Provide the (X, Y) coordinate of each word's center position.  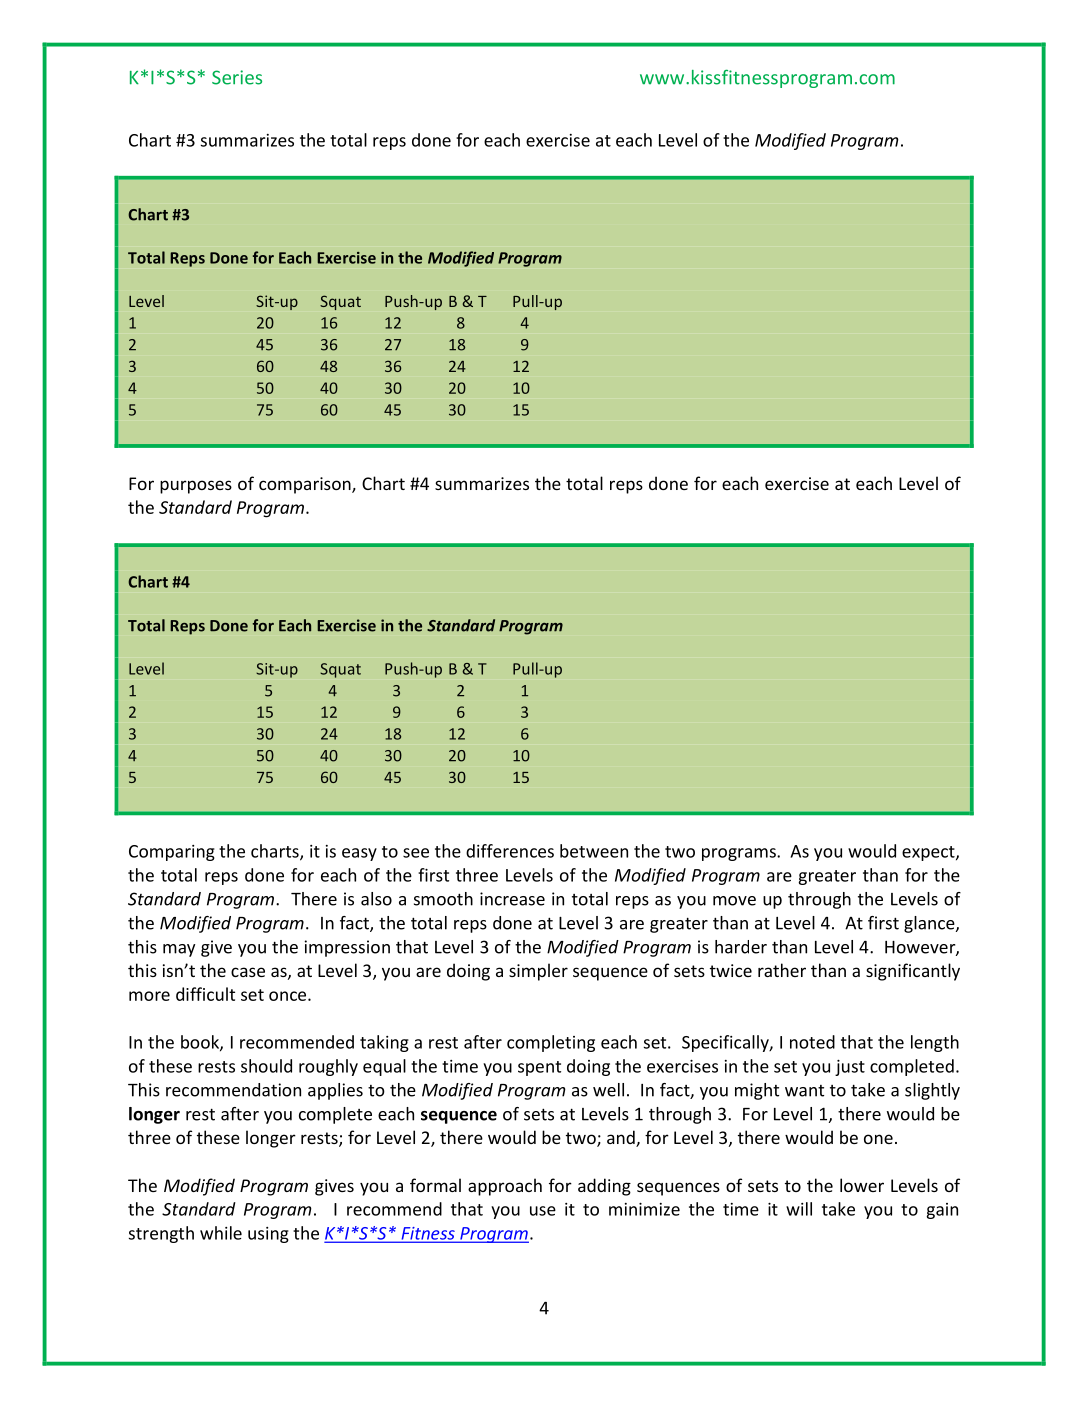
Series (237, 77)
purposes (196, 487)
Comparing (172, 853)
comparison (306, 485)
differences (510, 851)
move (734, 901)
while (221, 1233)
